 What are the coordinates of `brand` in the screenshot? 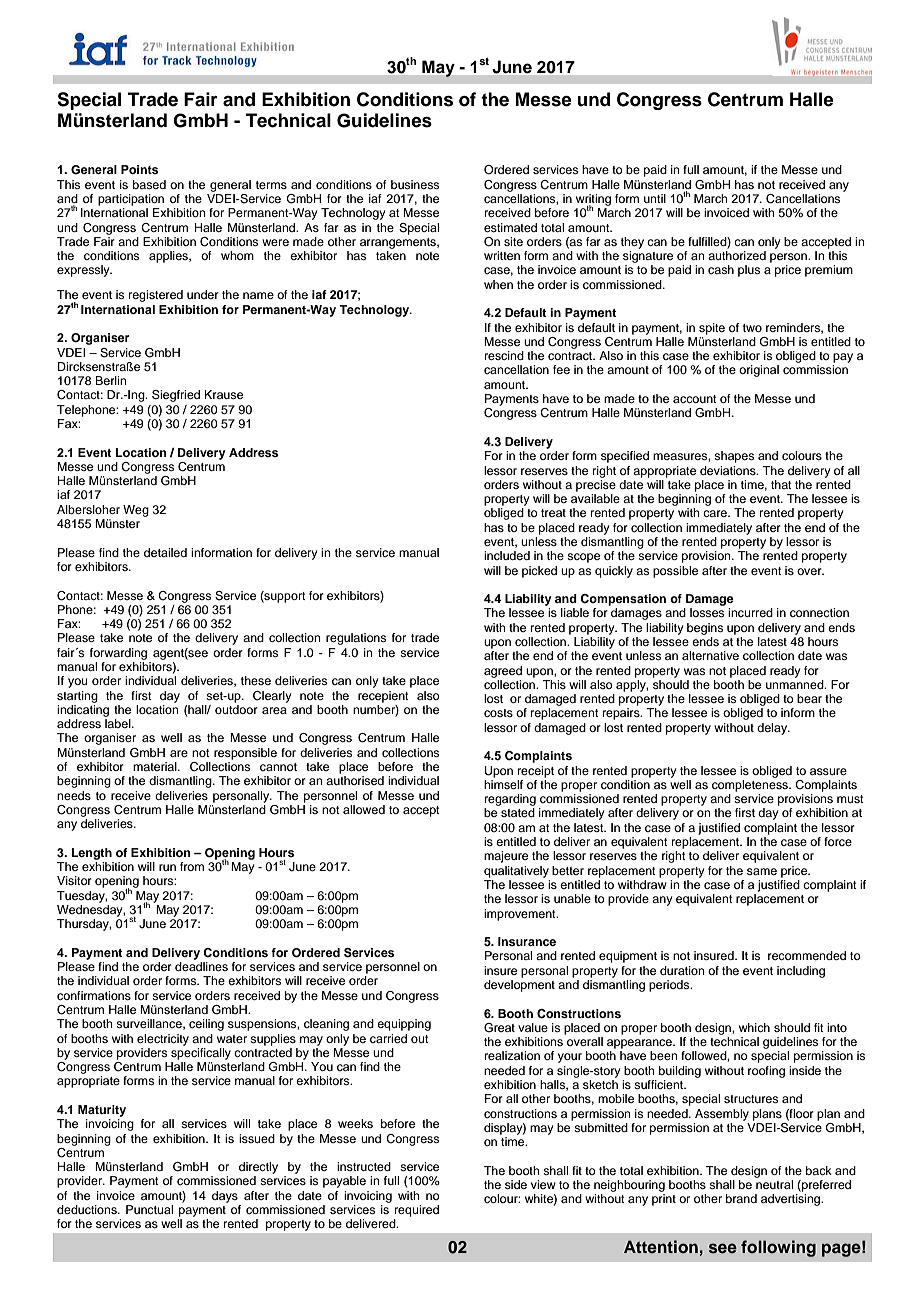 It's located at (741, 1198).
